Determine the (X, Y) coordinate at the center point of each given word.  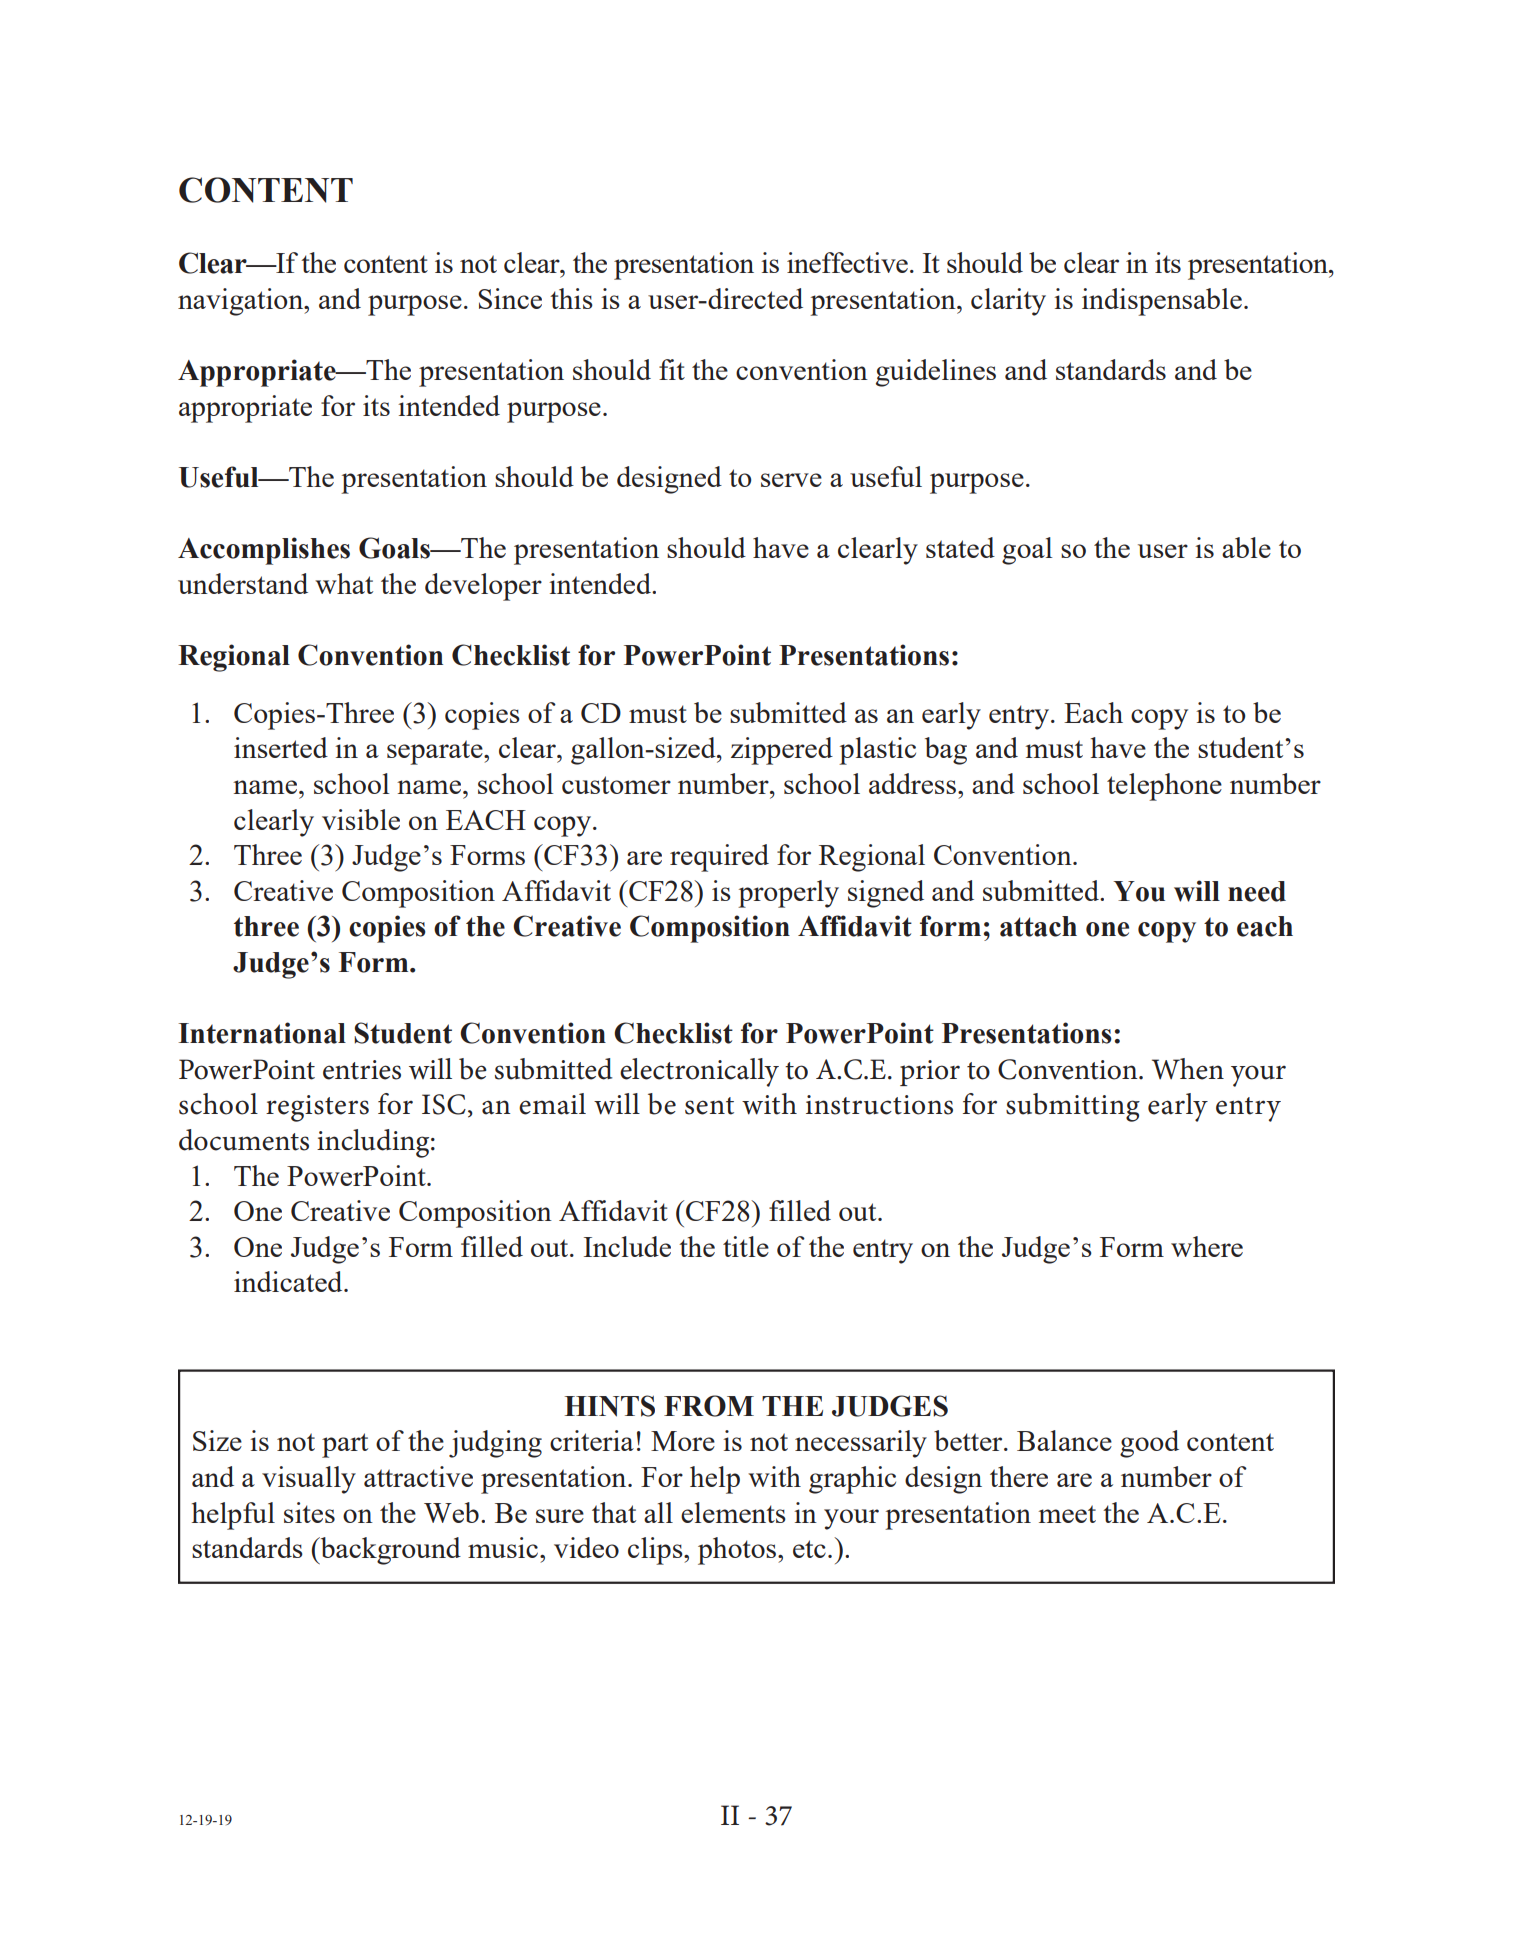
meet (1067, 1514)
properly (788, 894)
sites (309, 1512)
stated (960, 547)
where (1207, 1246)
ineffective (847, 262)
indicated (289, 1281)
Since (510, 298)
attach (1038, 926)
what (344, 583)
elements (733, 1512)
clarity (1008, 302)
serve (791, 480)
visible (361, 819)
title (746, 1246)
